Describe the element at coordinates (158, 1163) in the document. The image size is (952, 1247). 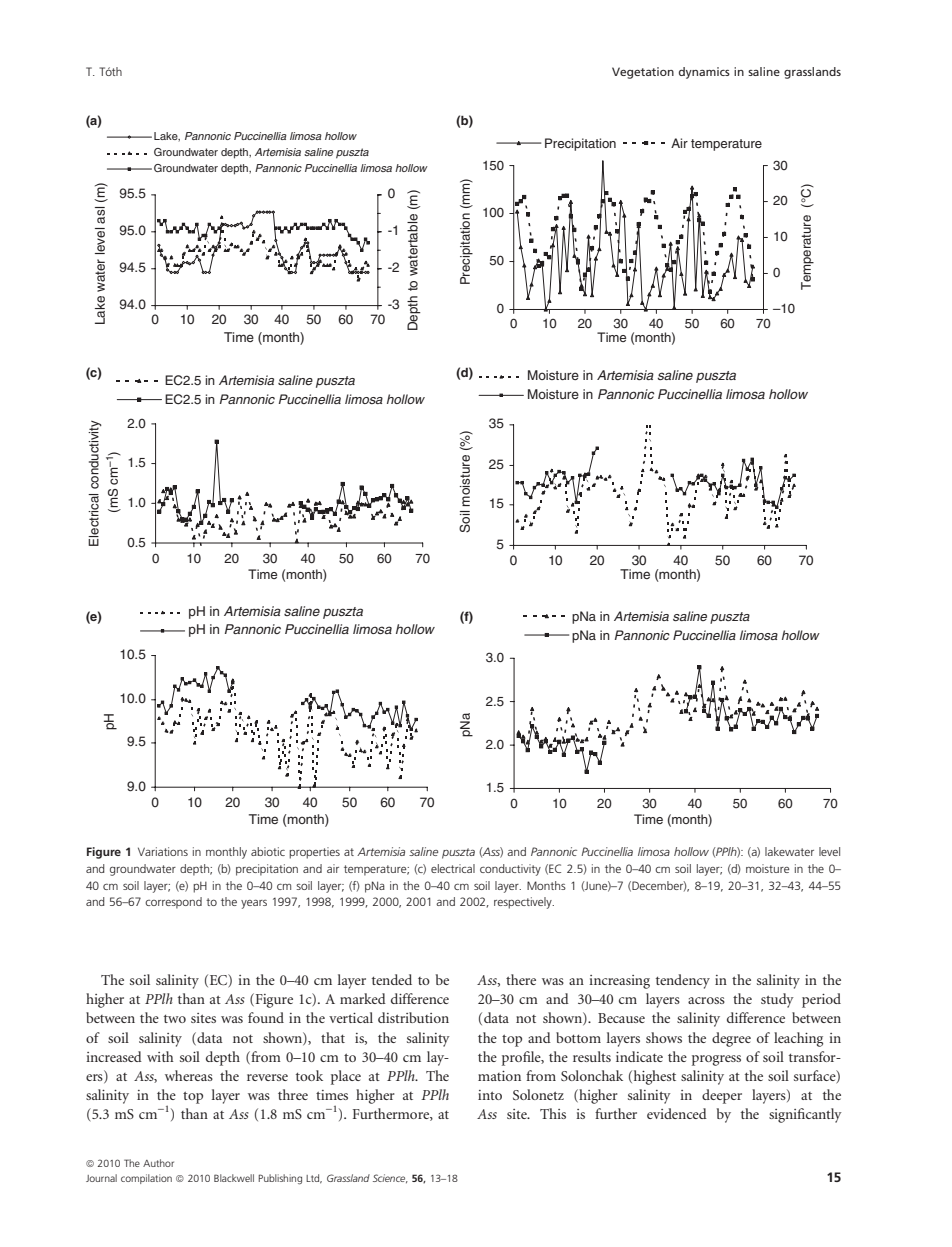
I see `Author` at that location.
